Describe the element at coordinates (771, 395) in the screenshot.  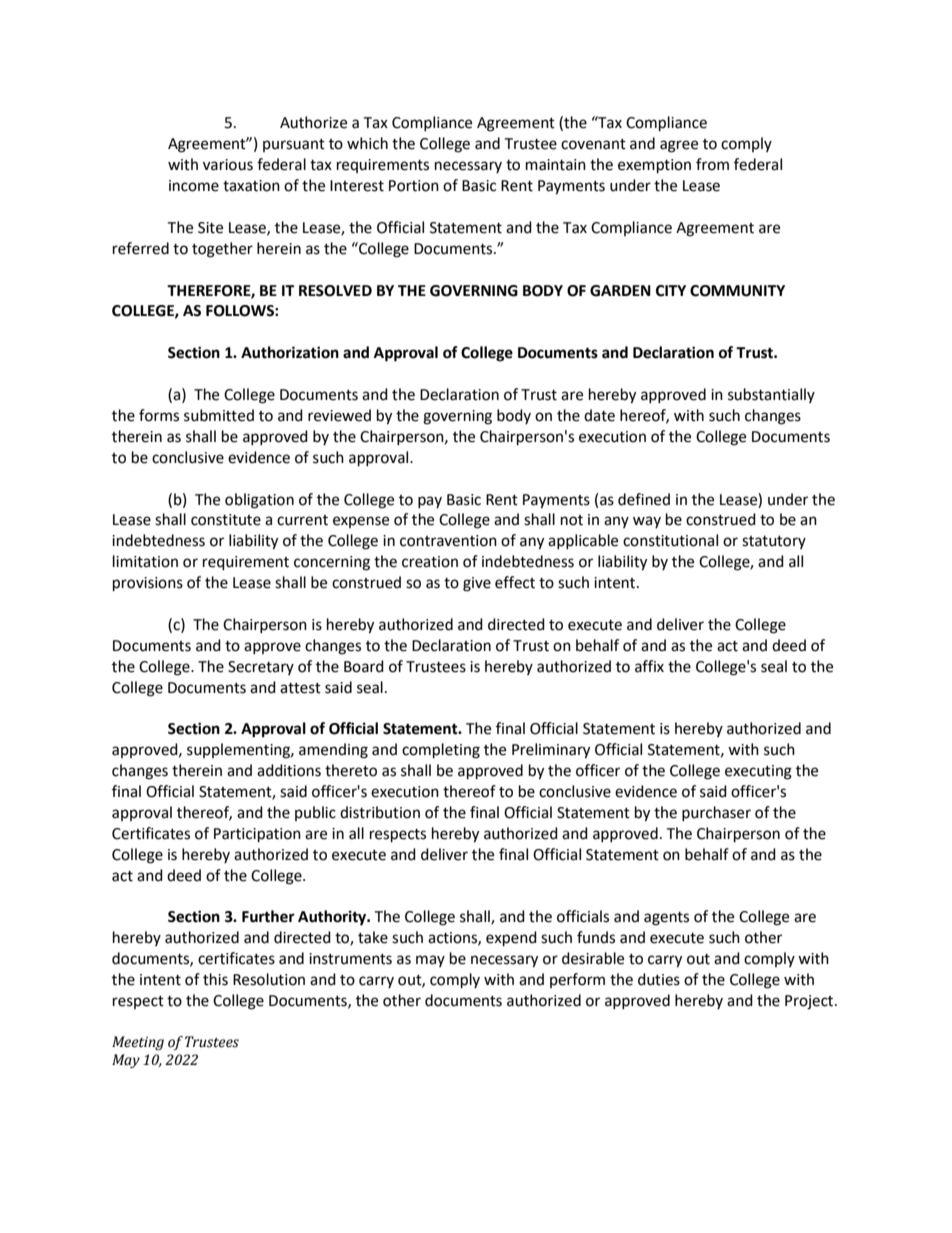
I see `substantially` at that location.
